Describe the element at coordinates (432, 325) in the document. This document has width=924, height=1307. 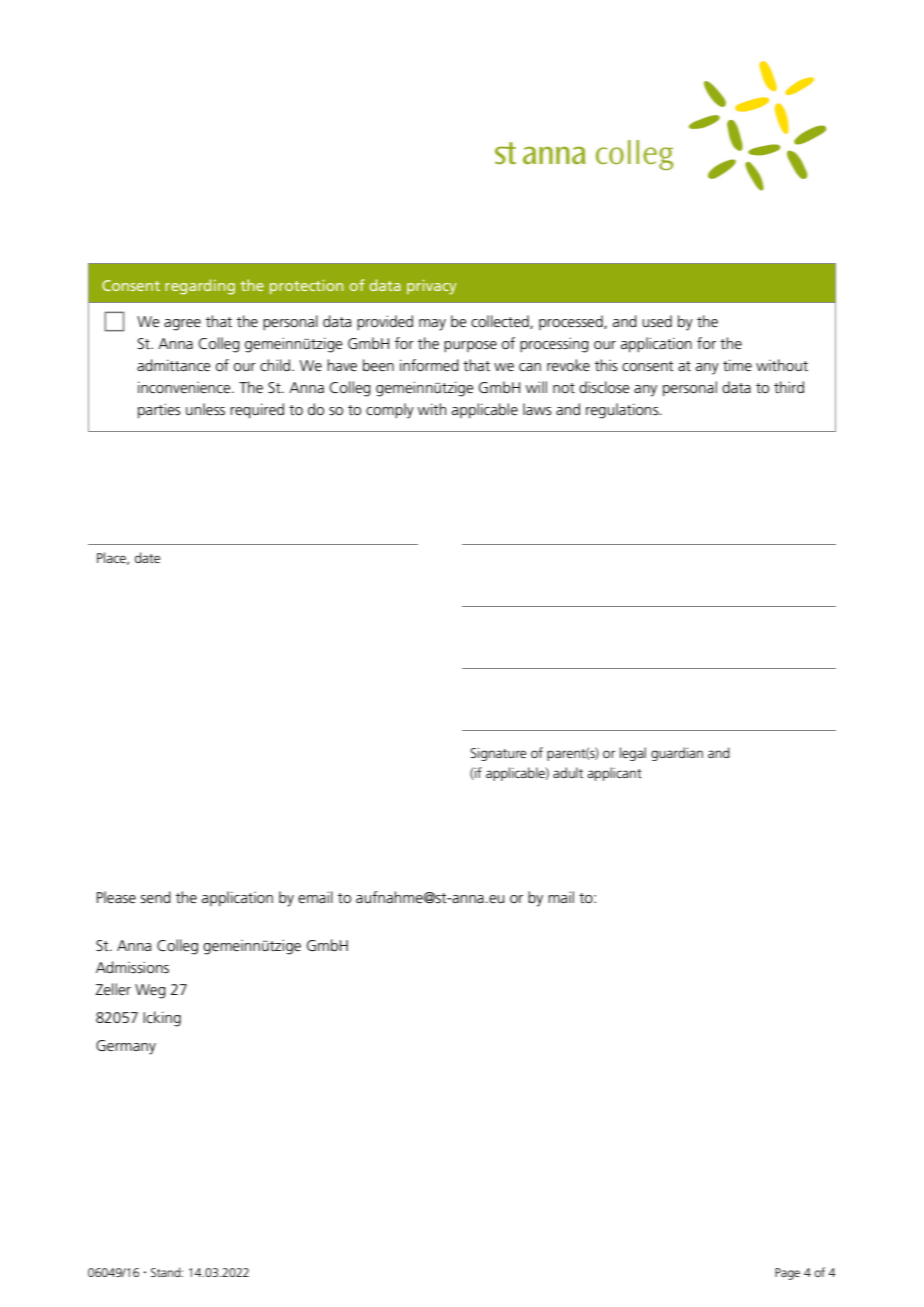
I see `may` at that location.
